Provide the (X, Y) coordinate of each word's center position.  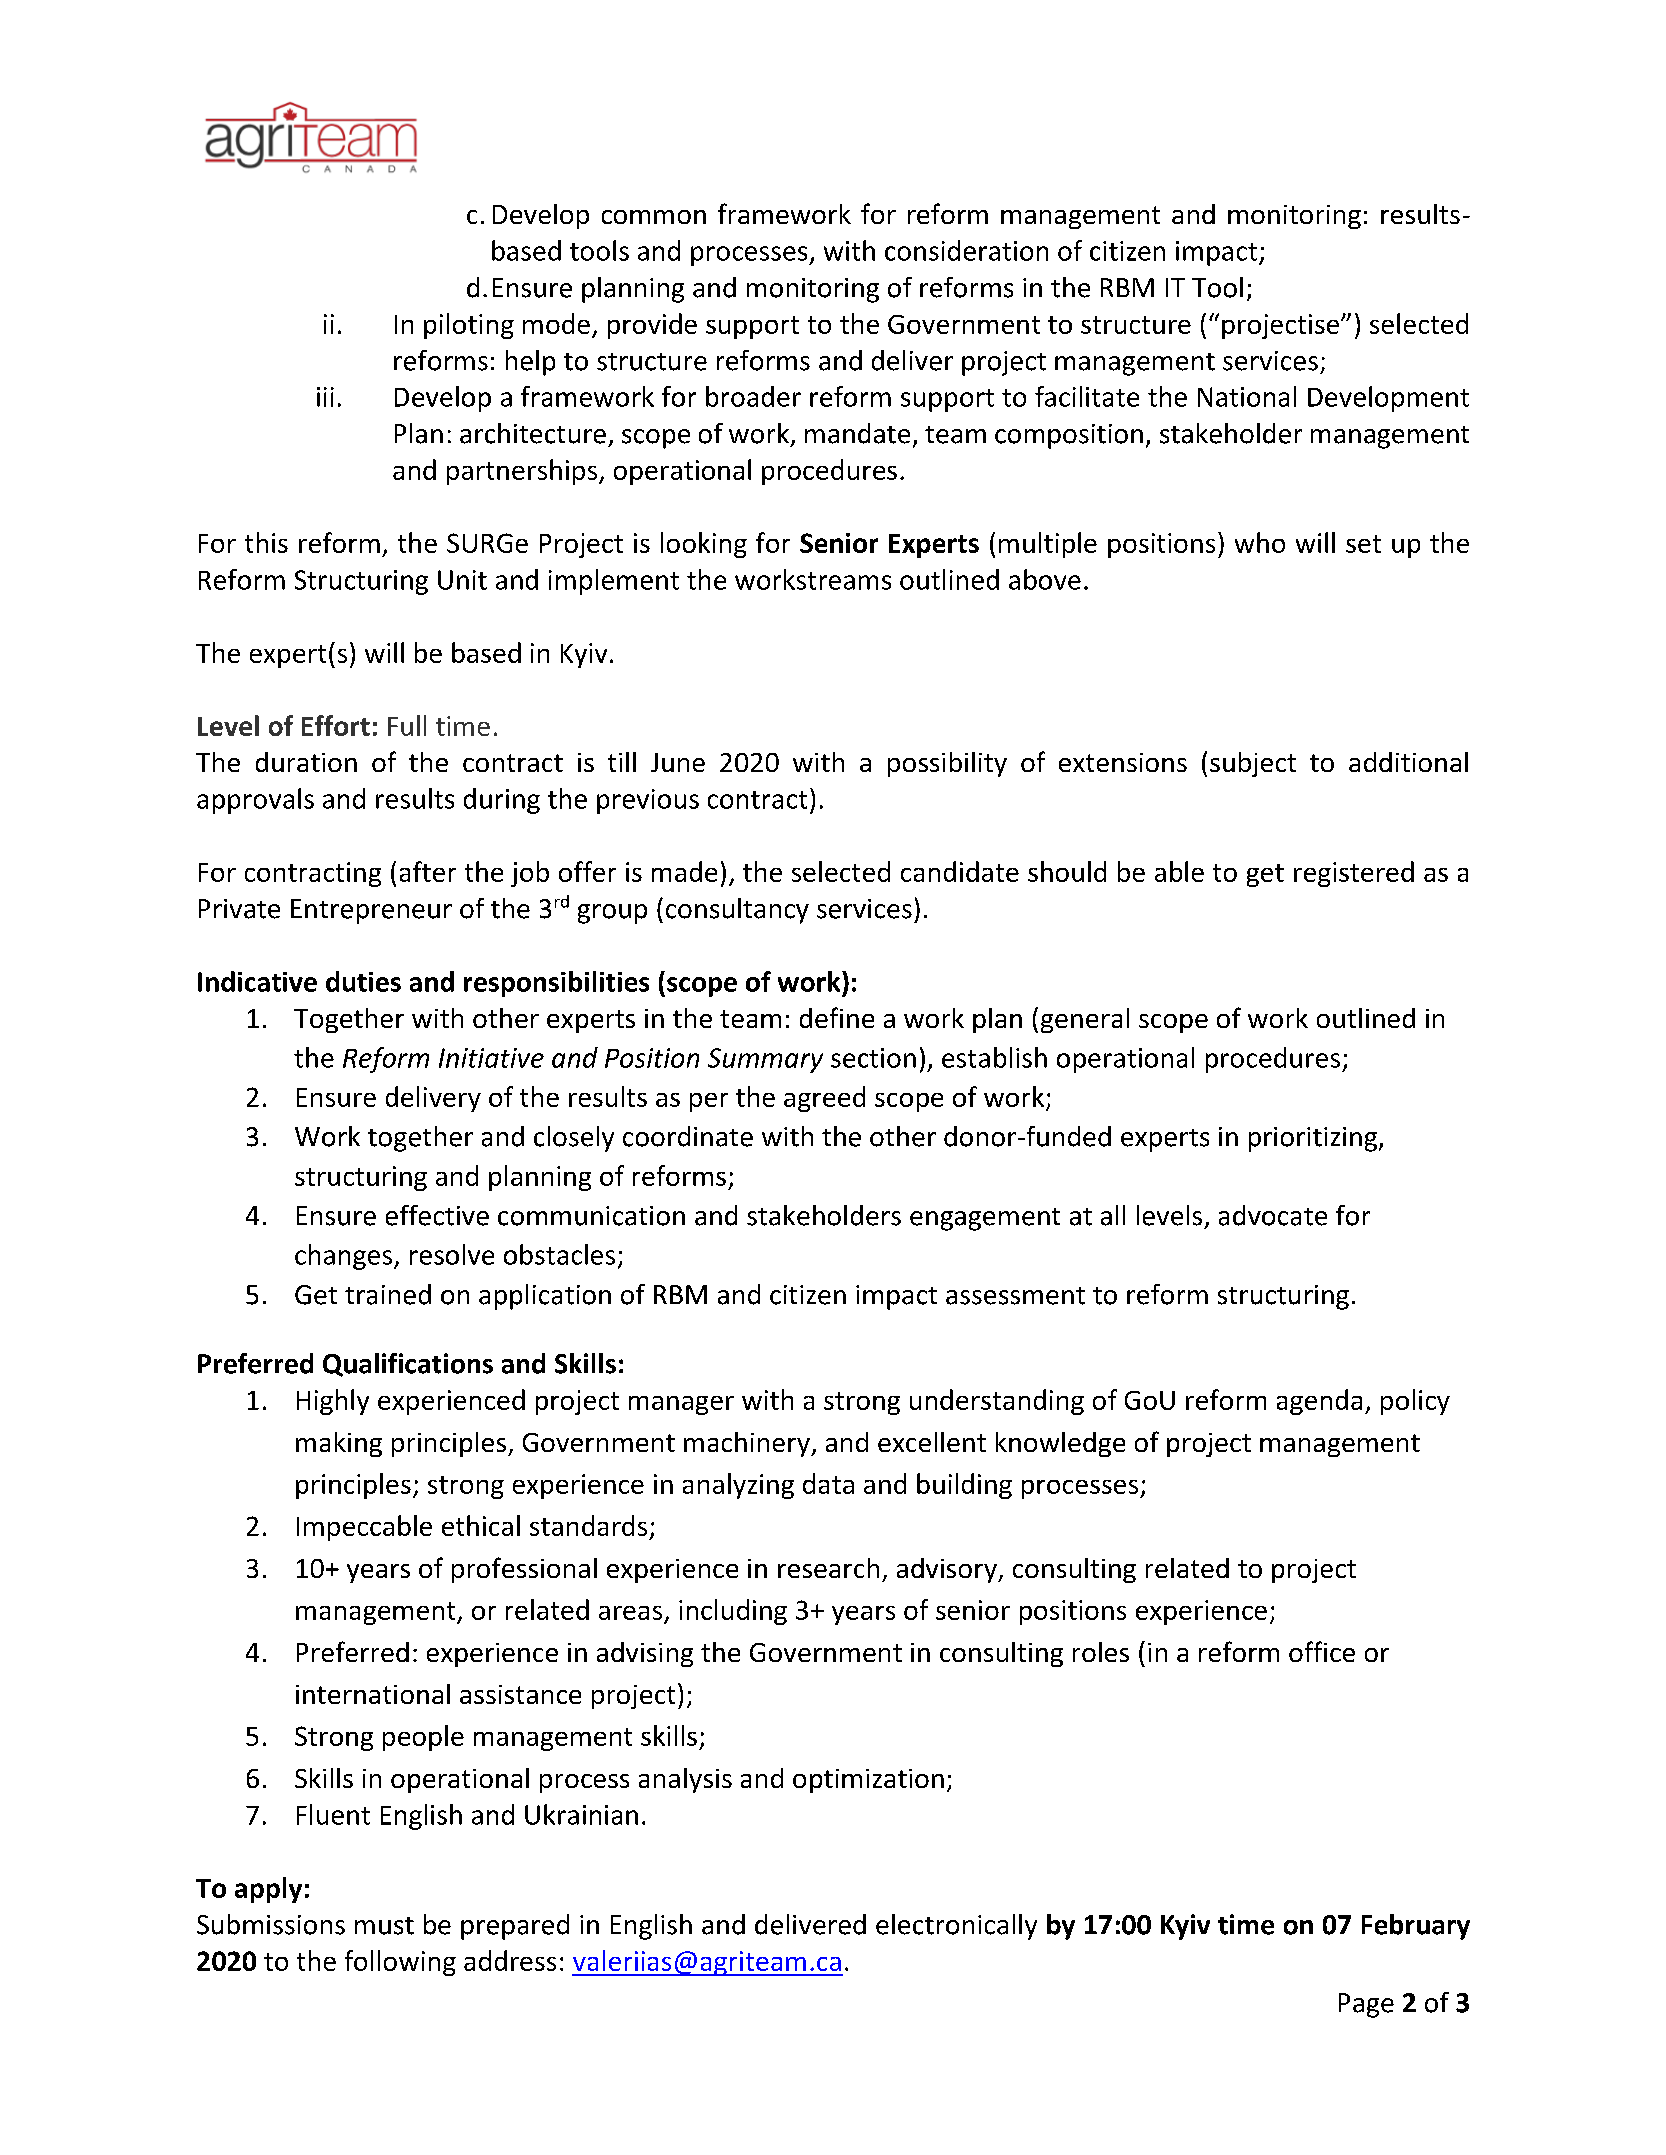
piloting (469, 326)
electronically (956, 1927)
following (400, 1963)
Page (1366, 2005)
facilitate (1087, 396)
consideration (966, 250)
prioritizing (1313, 1139)
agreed (824, 1099)
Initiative (491, 1058)
